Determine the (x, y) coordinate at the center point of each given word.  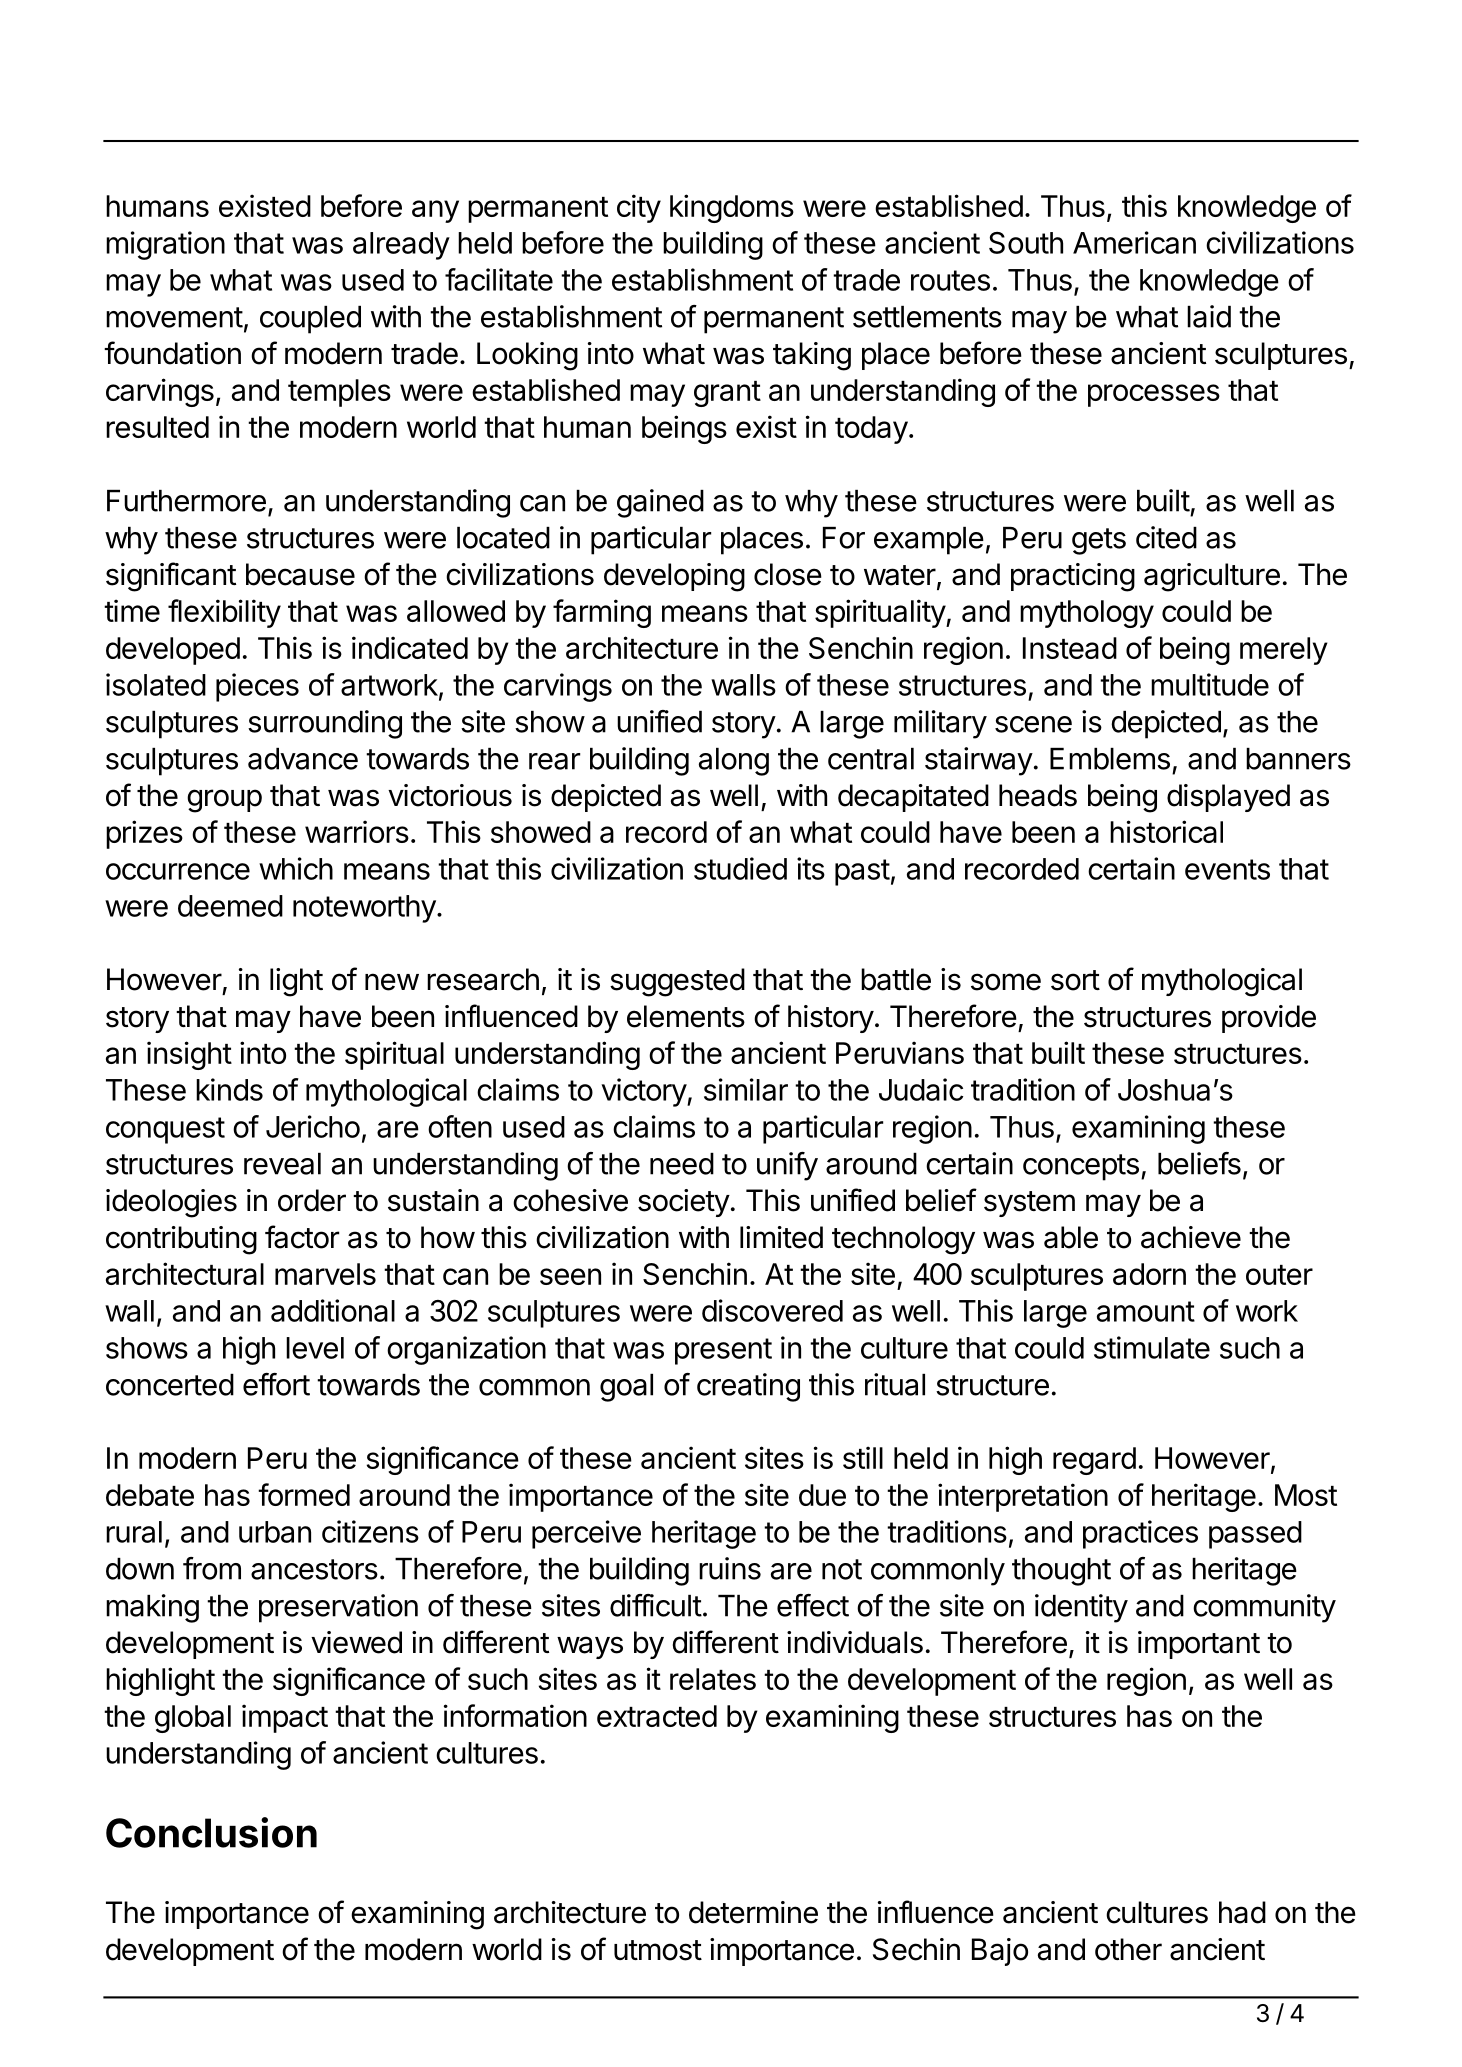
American (1134, 242)
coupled (310, 320)
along (734, 762)
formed (304, 1494)
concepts (1081, 1167)
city (639, 208)
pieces (257, 687)
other (1128, 1949)
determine (753, 1912)
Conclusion (211, 1832)
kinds (229, 1089)
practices (1140, 1534)
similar (746, 1089)
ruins (730, 1568)
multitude (1210, 684)
